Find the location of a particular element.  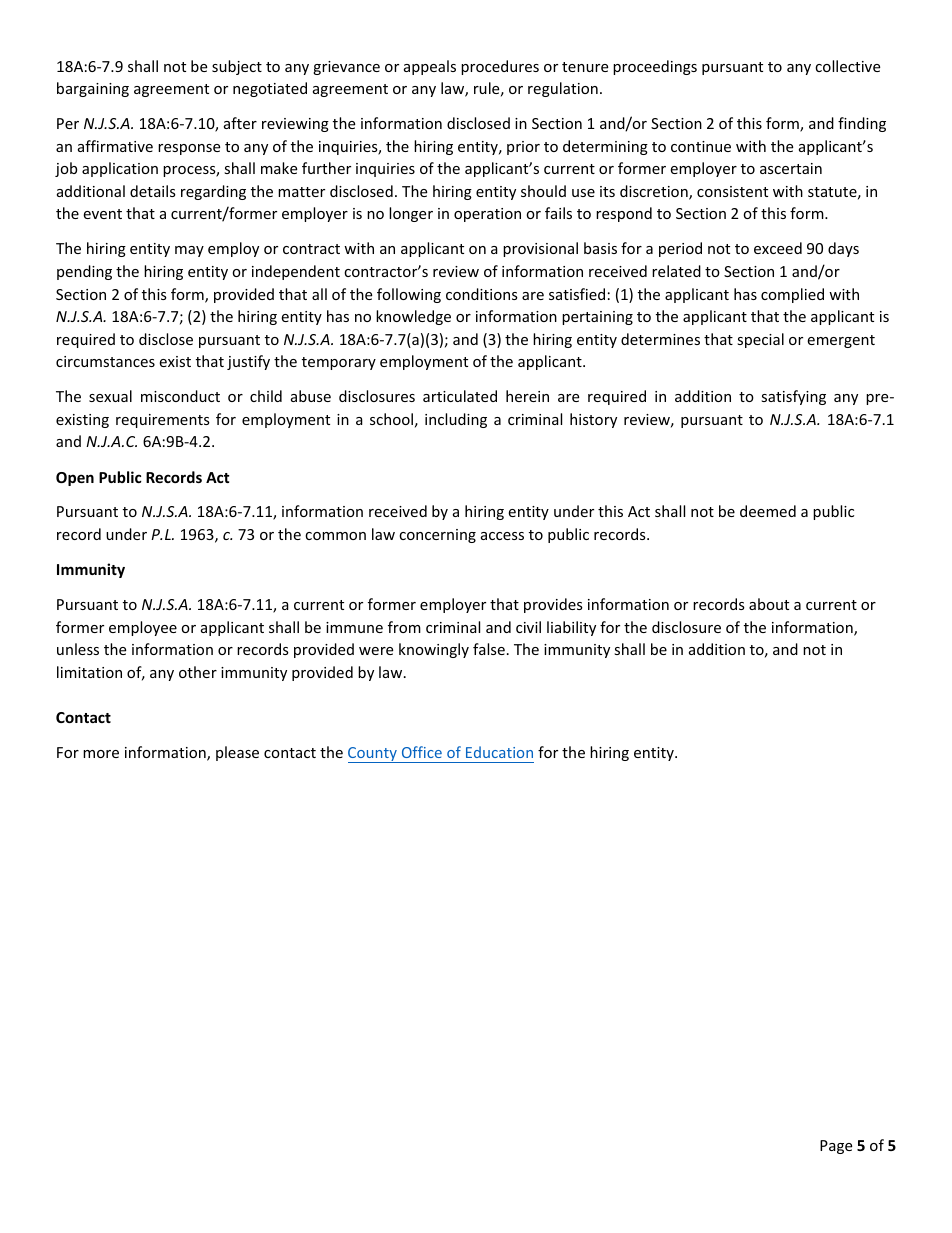

more is located at coordinates (101, 754).
